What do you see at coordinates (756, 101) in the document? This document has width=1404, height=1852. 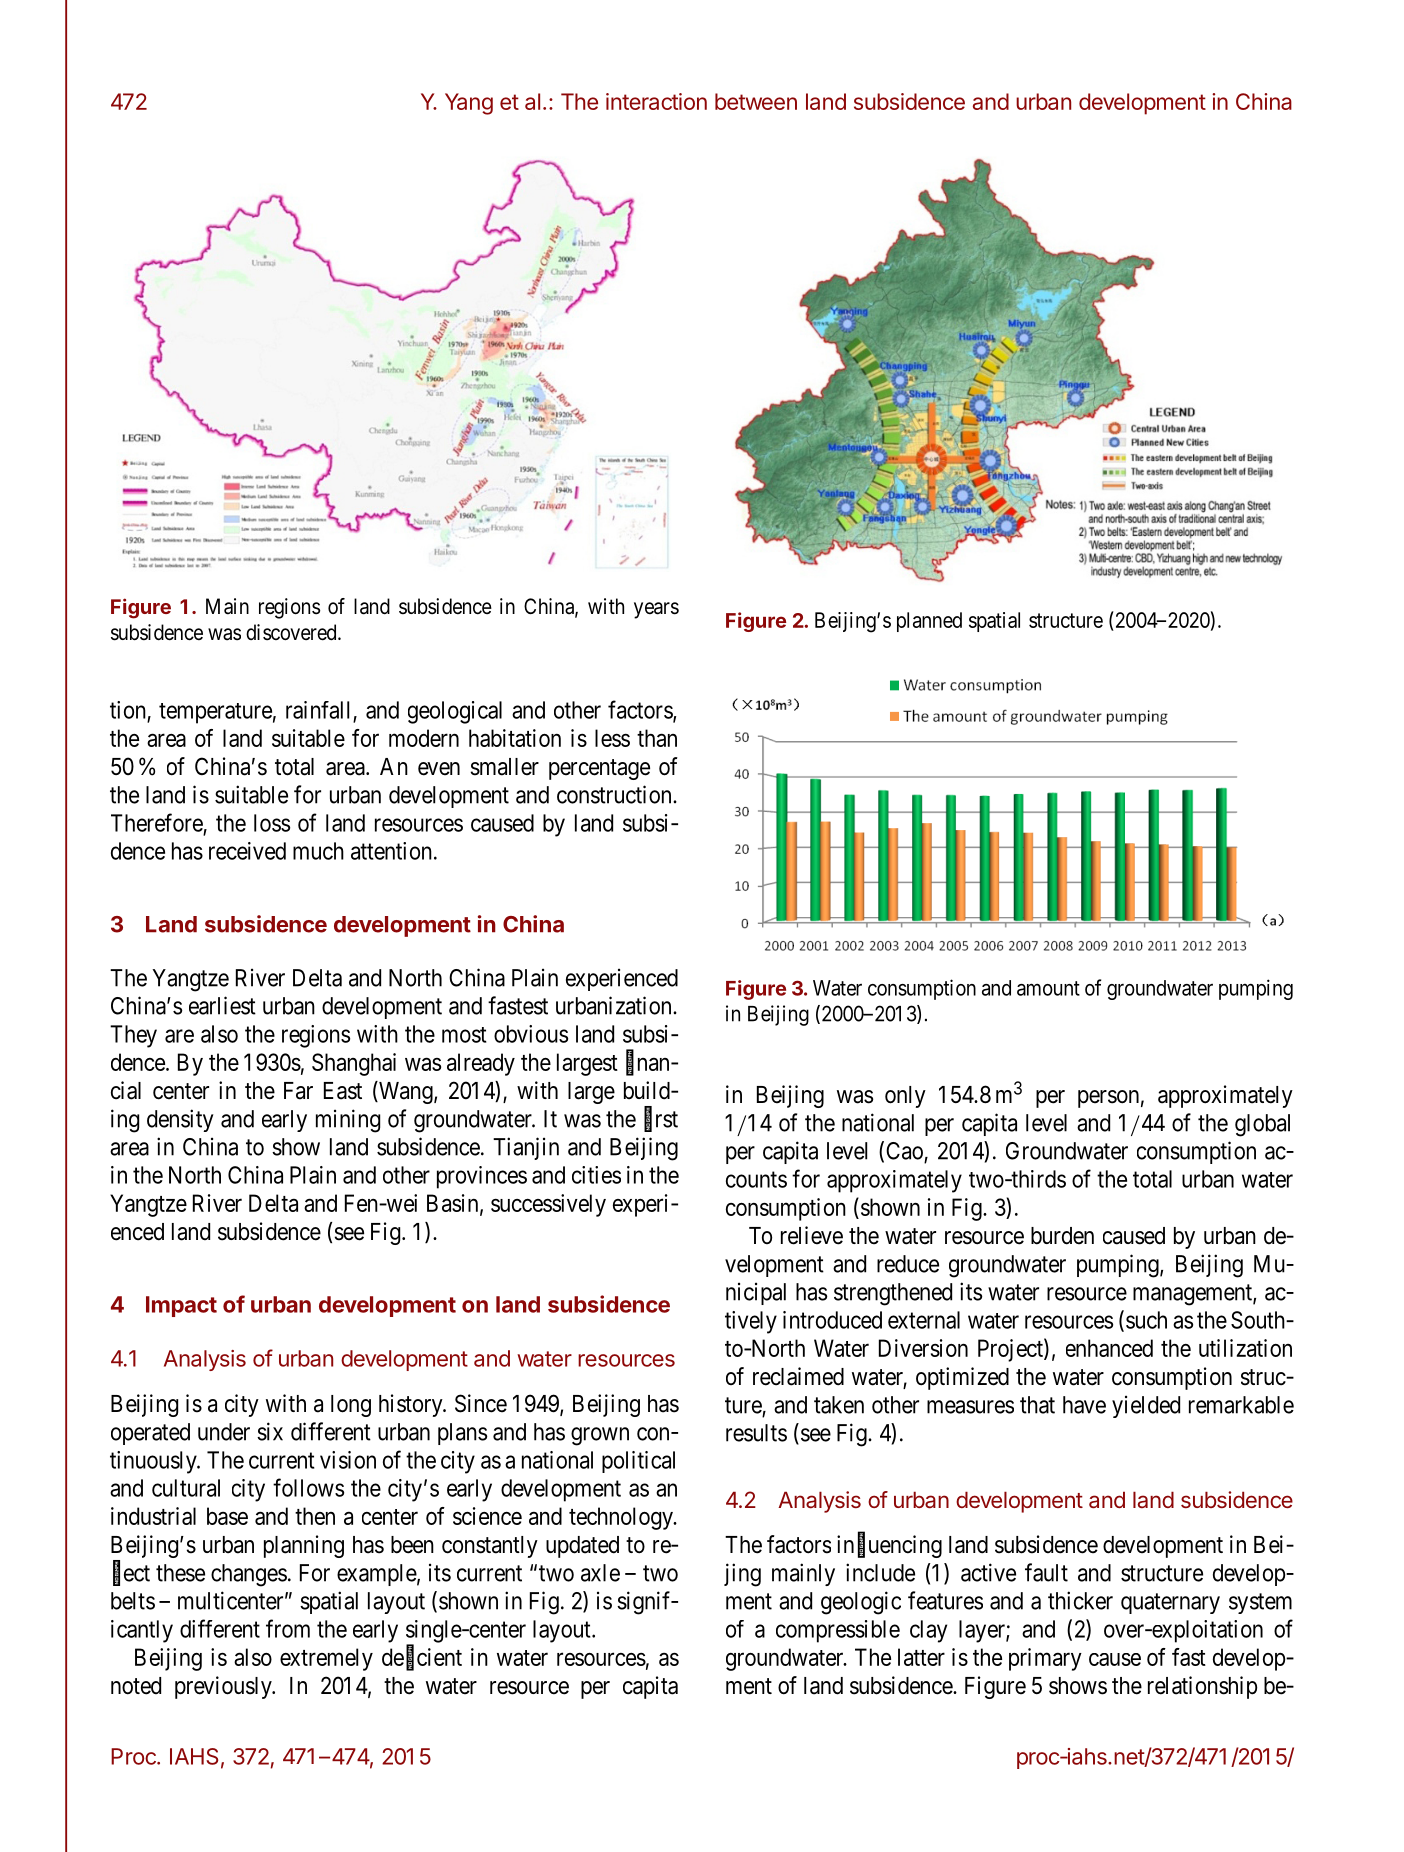 I see `between` at bounding box center [756, 101].
